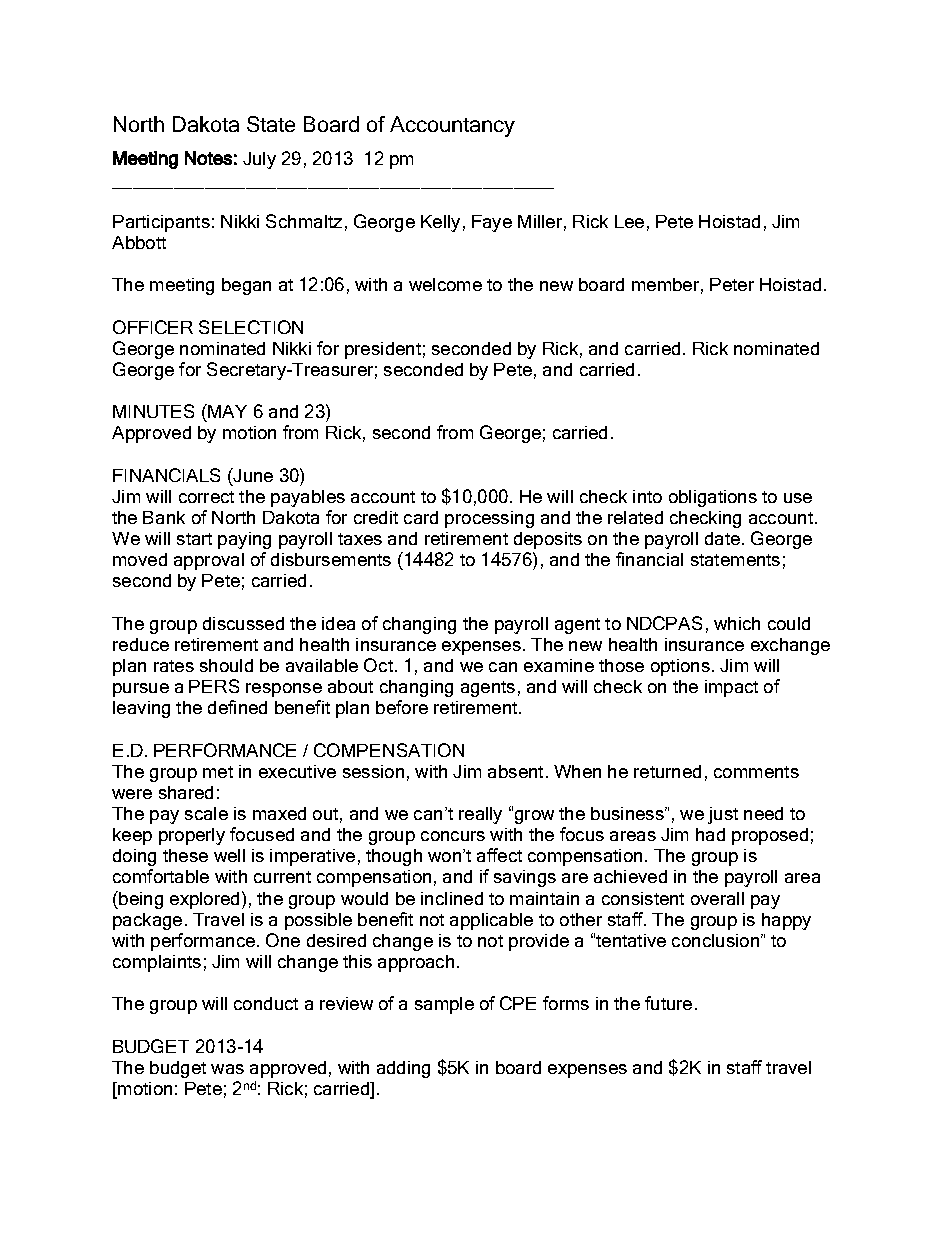  I want to click on was, so click(227, 1069).
